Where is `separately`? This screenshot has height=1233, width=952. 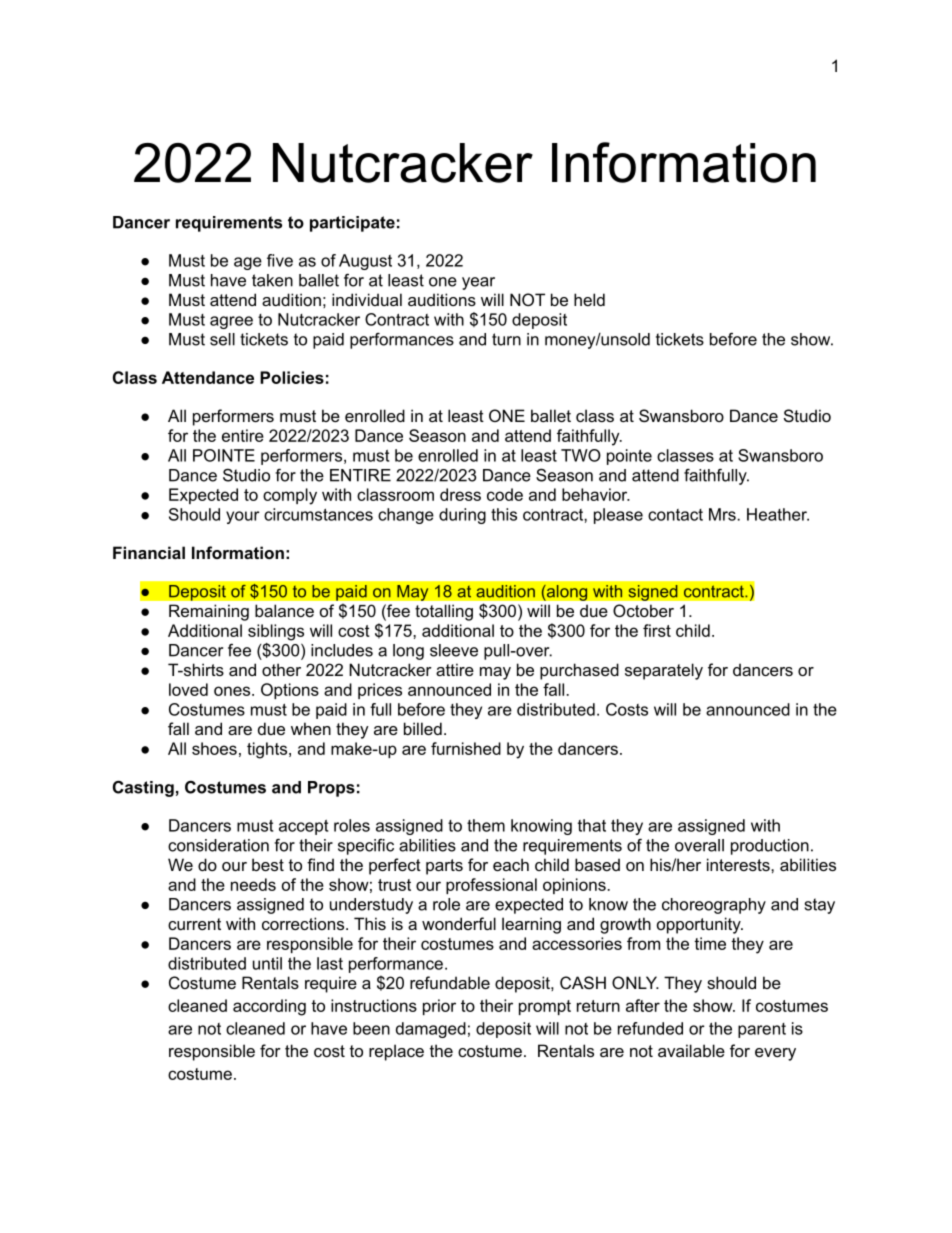 separately is located at coordinates (664, 671).
